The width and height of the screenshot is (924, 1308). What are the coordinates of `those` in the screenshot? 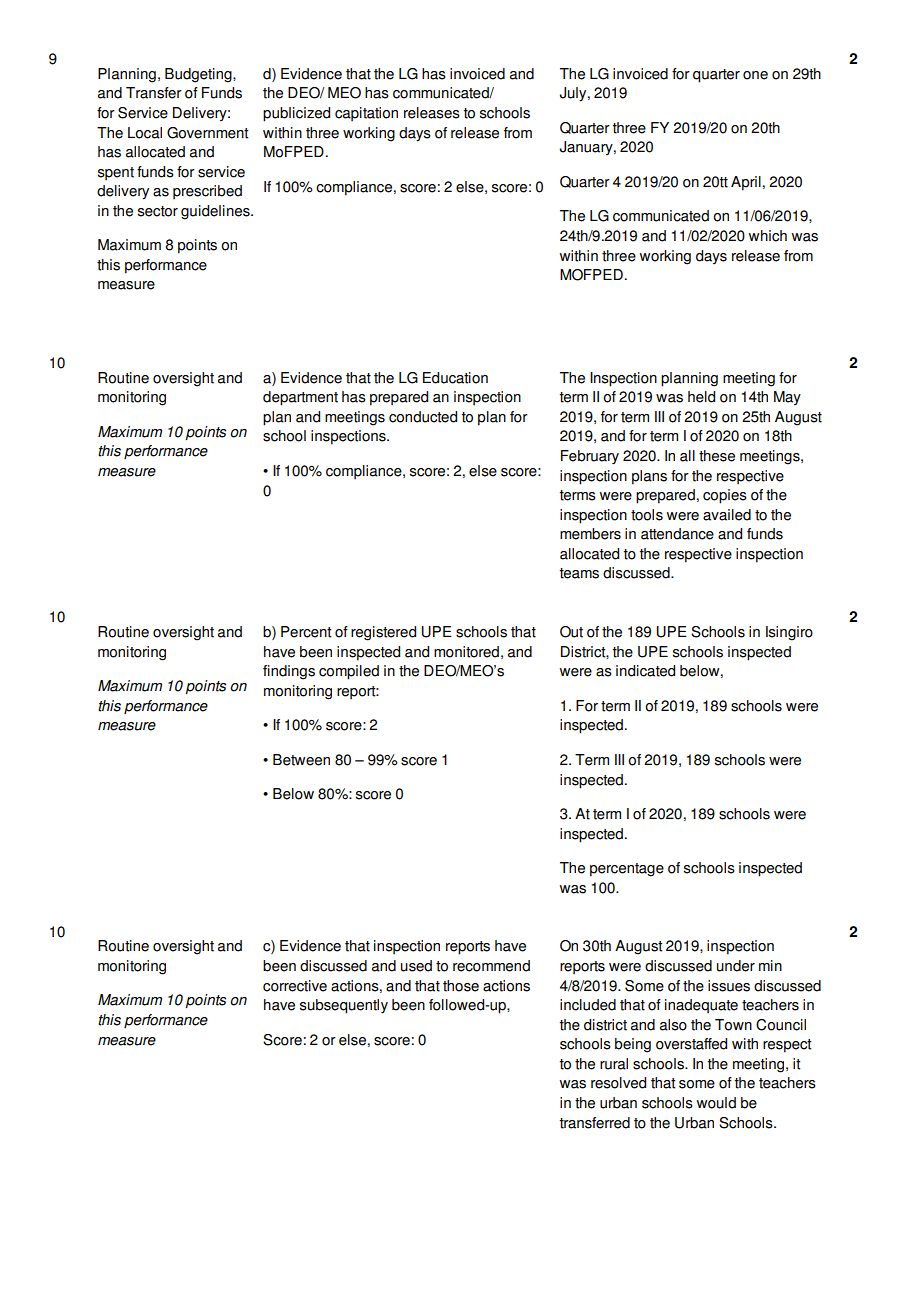 It's located at (461, 986).
